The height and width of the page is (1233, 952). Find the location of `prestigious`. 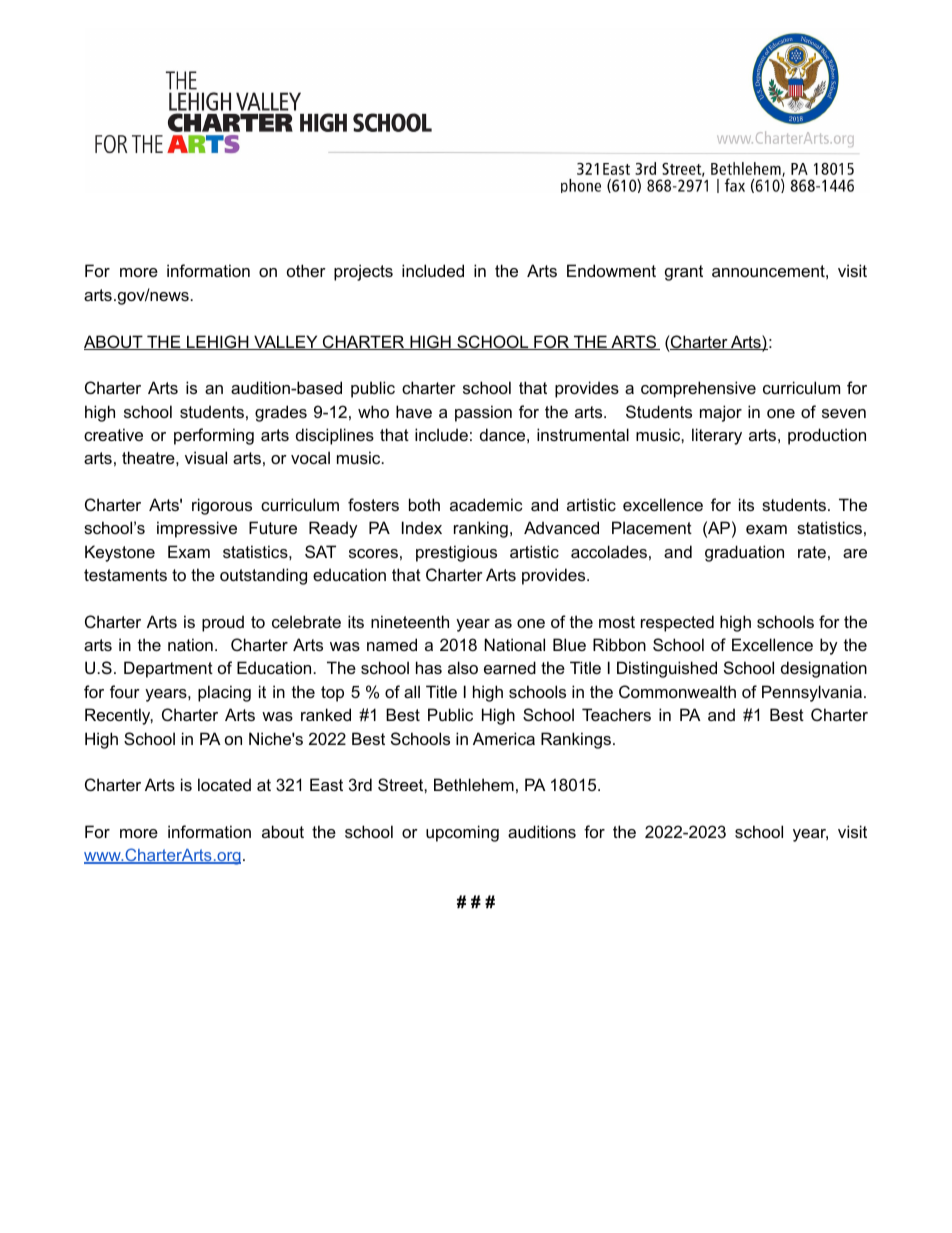

prestigious is located at coordinates (456, 553).
